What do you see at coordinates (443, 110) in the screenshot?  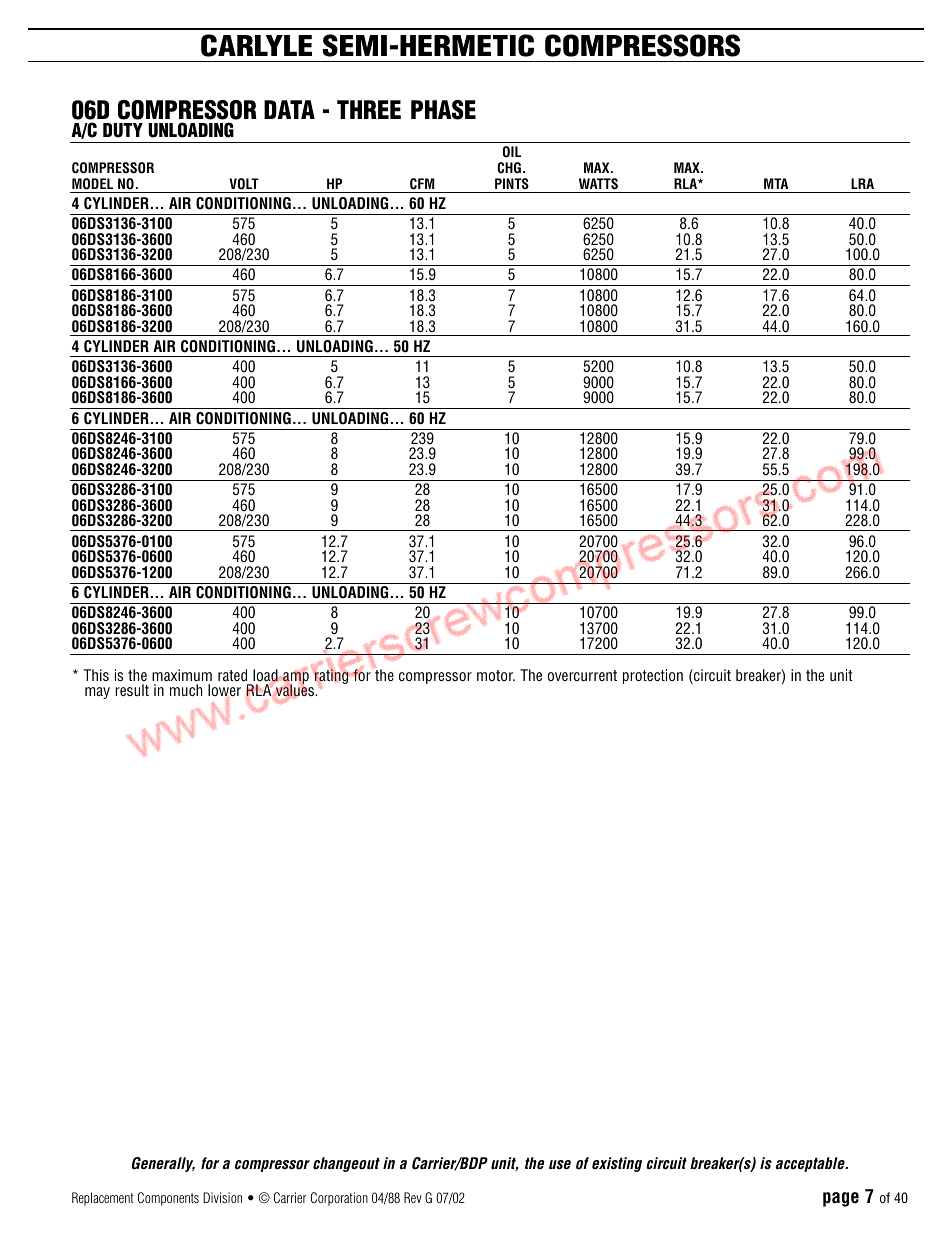 I see `PHASE` at bounding box center [443, 110].
